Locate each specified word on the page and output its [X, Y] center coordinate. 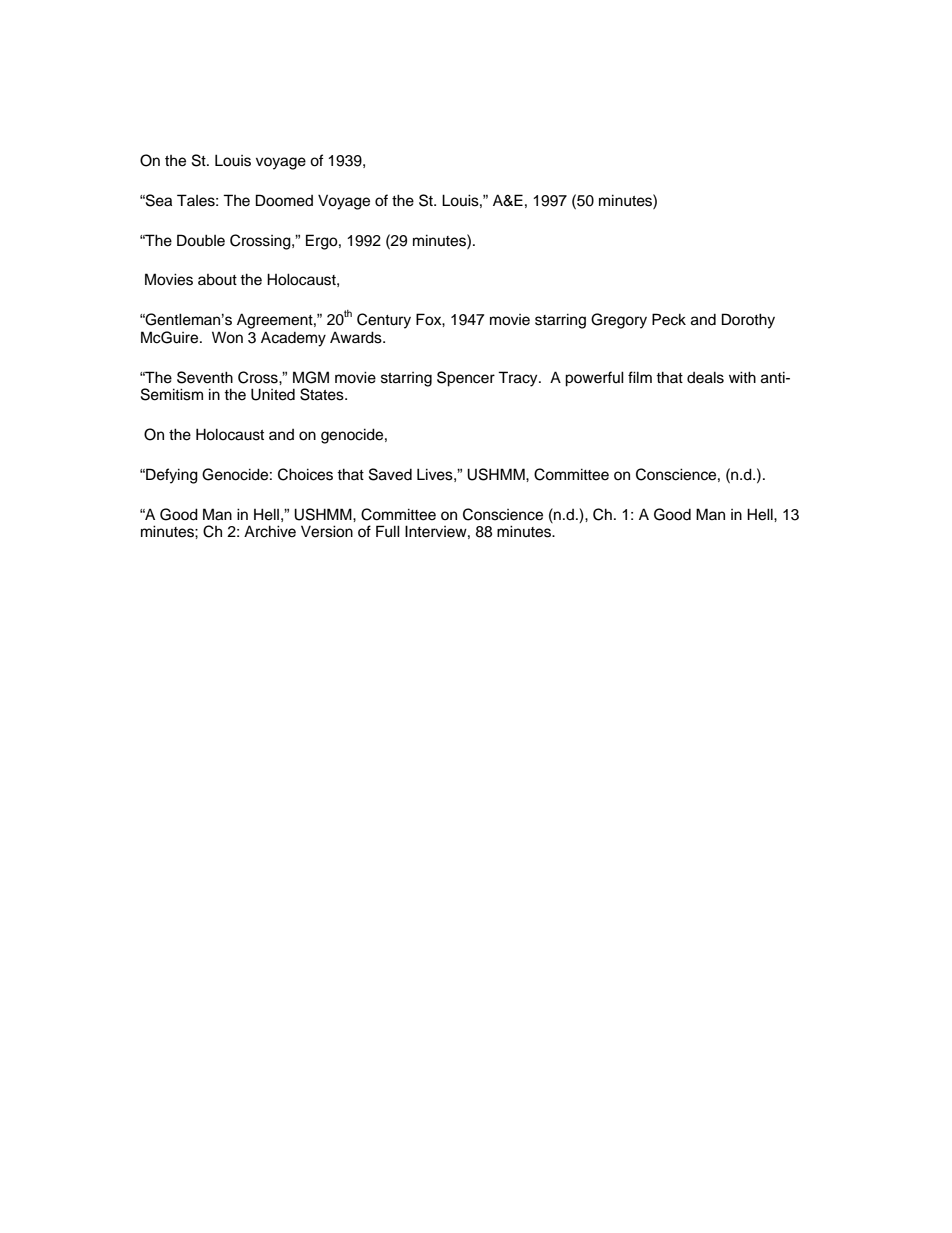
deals [705, 377]
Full [388, 531]
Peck [669, 319]
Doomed [284, 200]
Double [201, 240]
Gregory [619, 321]
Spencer [466, 379]
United [273, 394]
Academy [293, 339]
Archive [270, 531]
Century [384, 321]
